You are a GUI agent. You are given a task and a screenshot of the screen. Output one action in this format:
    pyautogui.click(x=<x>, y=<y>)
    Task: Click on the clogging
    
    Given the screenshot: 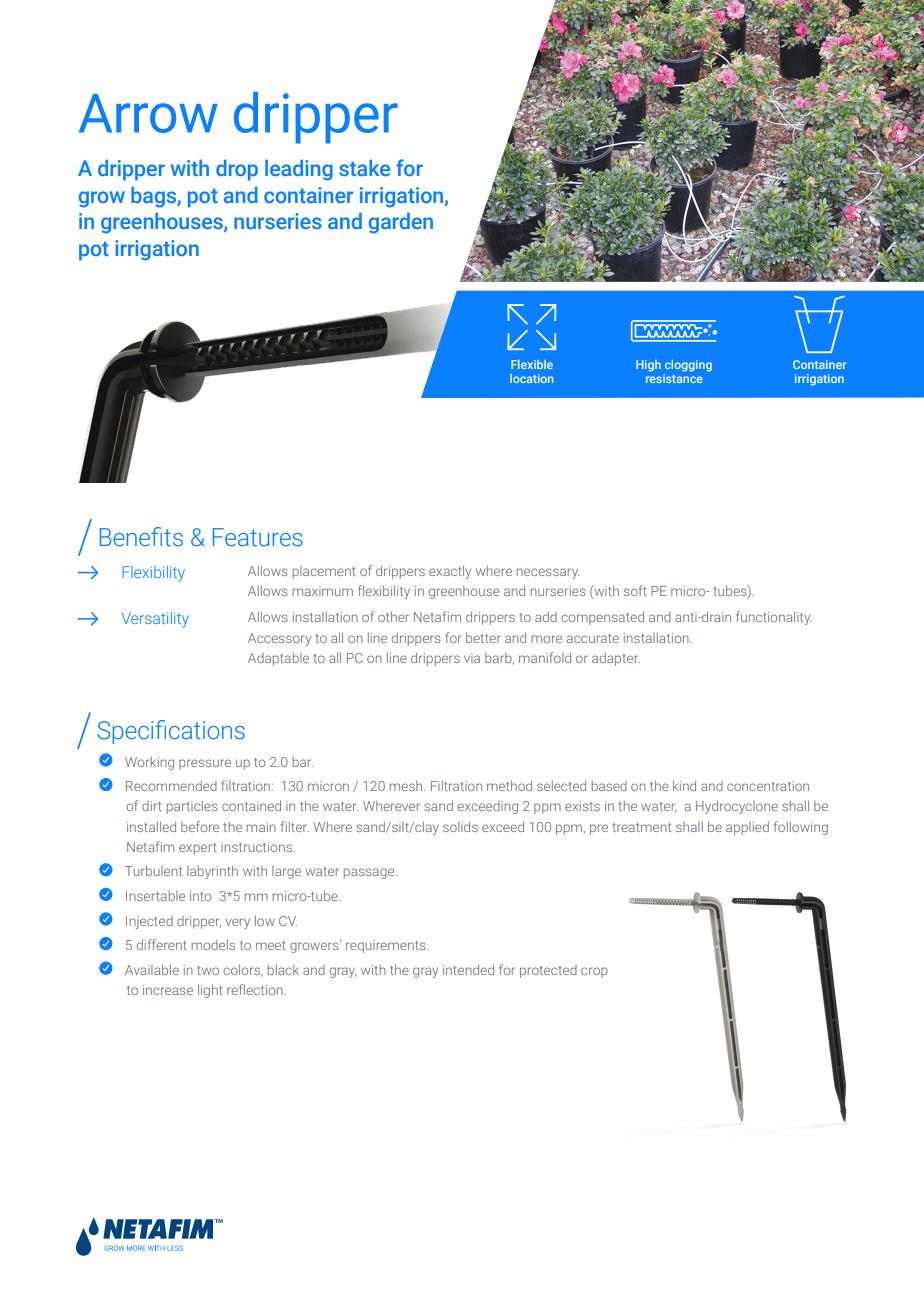 What is the action you would take?
    pyautogui.click(x=688, y=366)
